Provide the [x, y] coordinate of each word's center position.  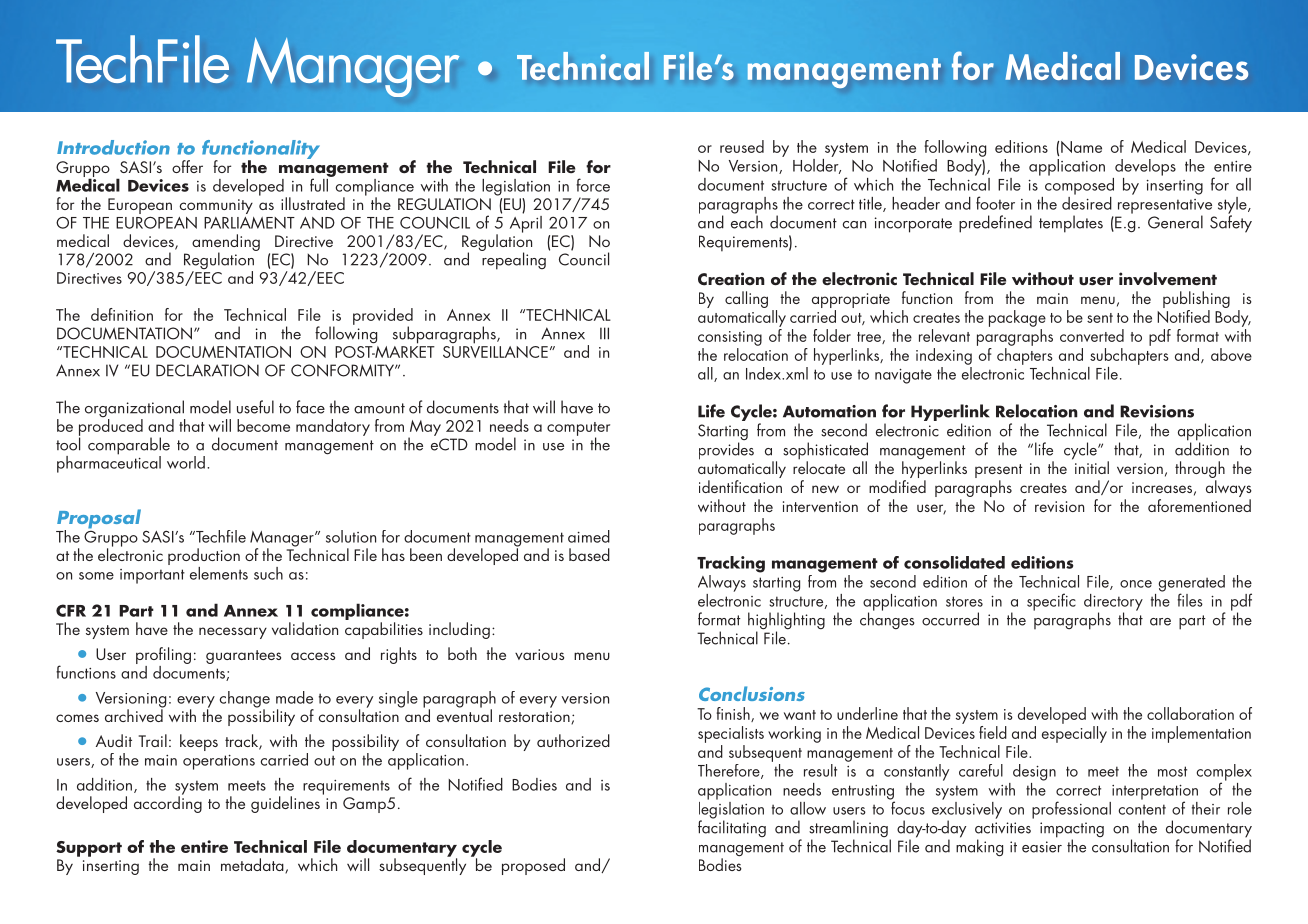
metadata [253, 866]
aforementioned [1199, 505]
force [593, 185]
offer [187, 166]
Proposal [99, 520]
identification [740, 486]
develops [1145, 167]
